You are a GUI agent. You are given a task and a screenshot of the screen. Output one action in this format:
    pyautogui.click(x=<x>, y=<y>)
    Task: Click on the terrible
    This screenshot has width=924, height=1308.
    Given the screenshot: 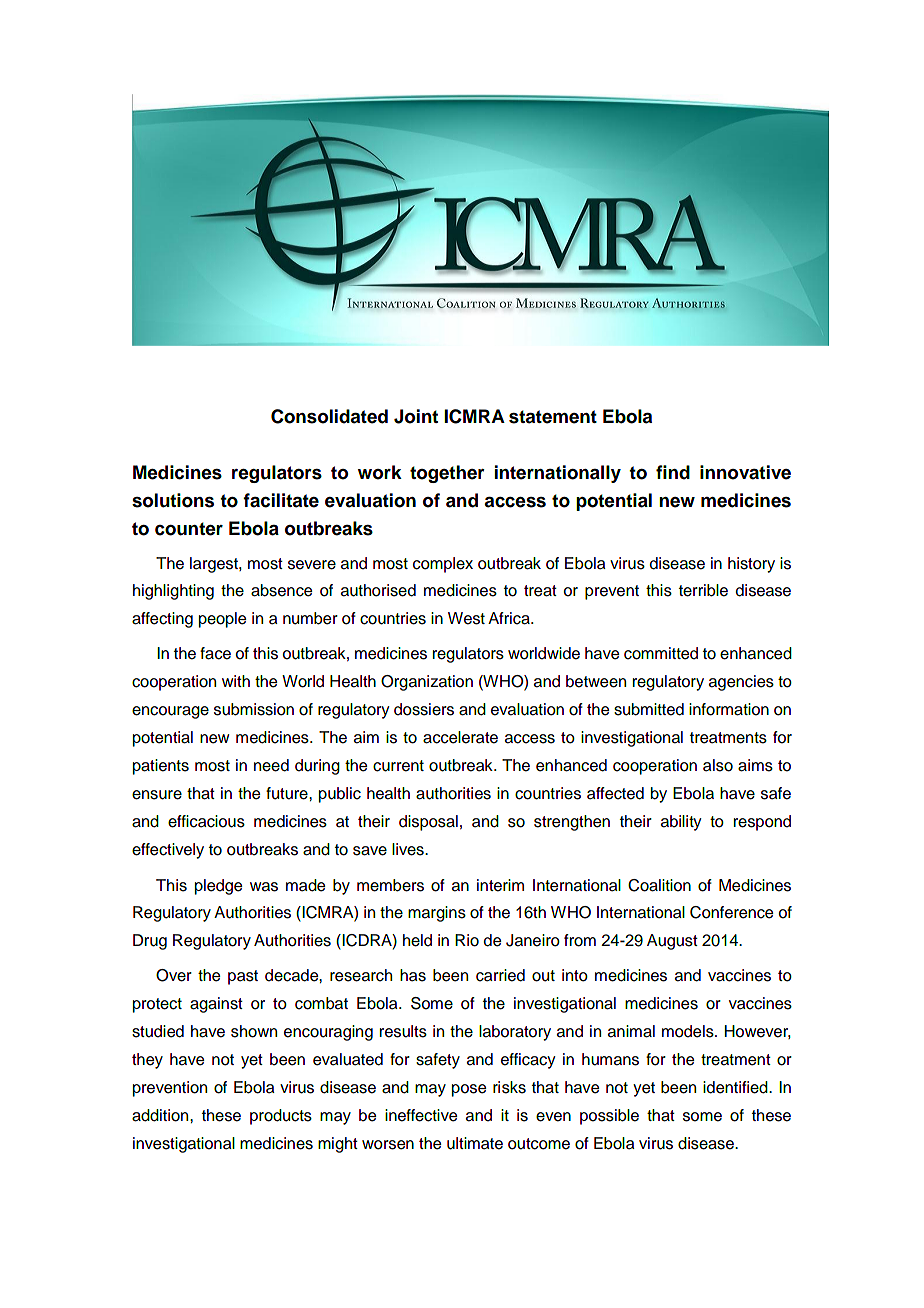 What is the action you would take?
    pyautogui.click(x=703, y=590)
